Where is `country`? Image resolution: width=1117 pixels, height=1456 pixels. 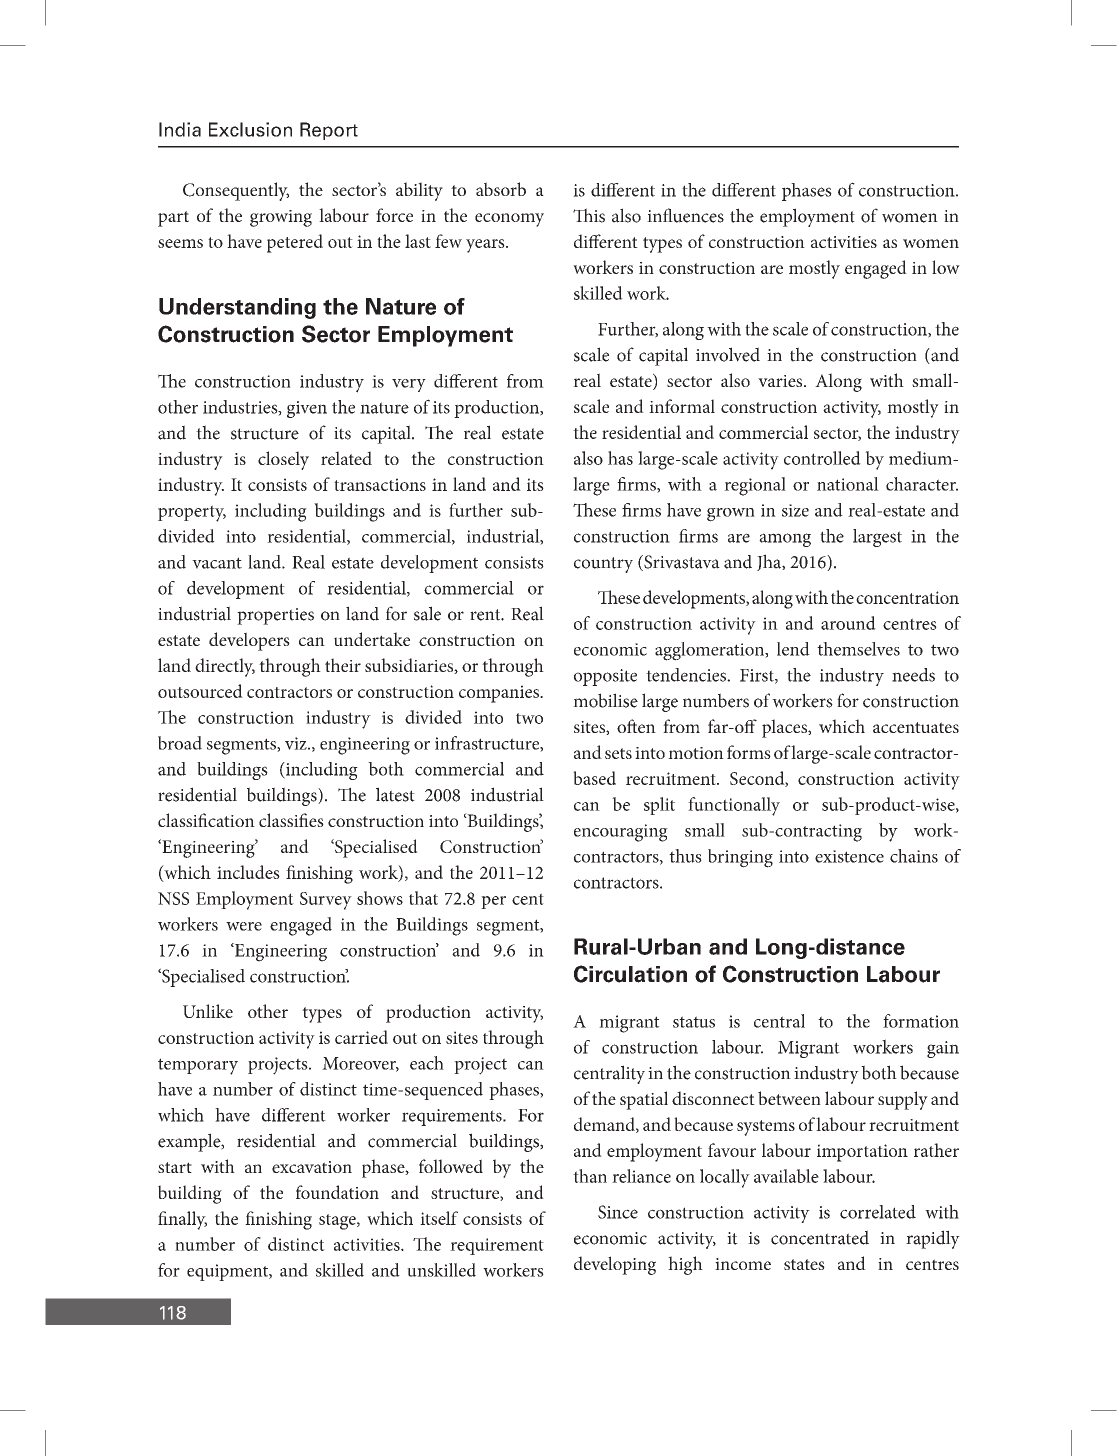
country is located at coordinates (603, 565).
